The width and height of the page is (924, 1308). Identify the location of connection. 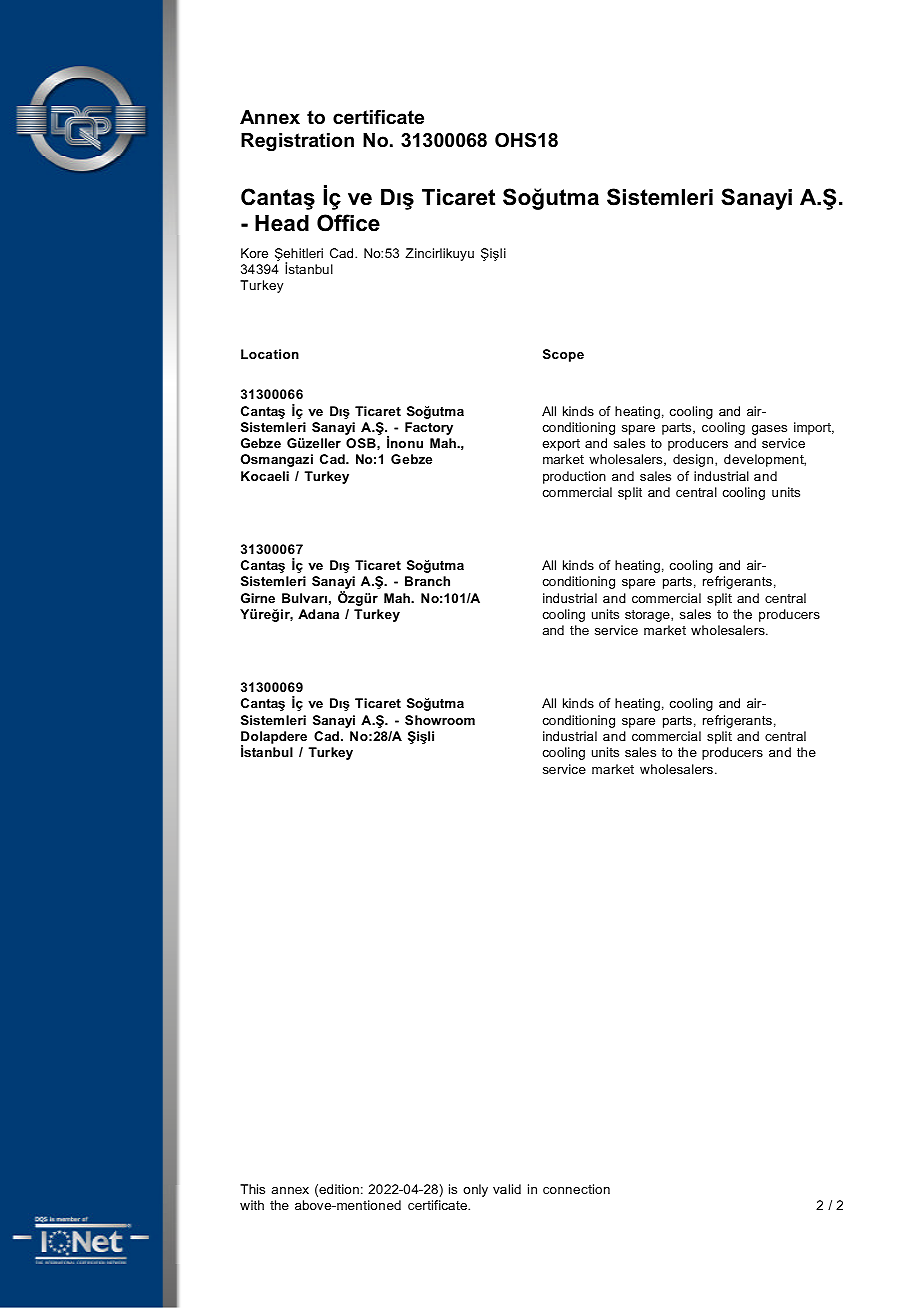
(576, 1189).
